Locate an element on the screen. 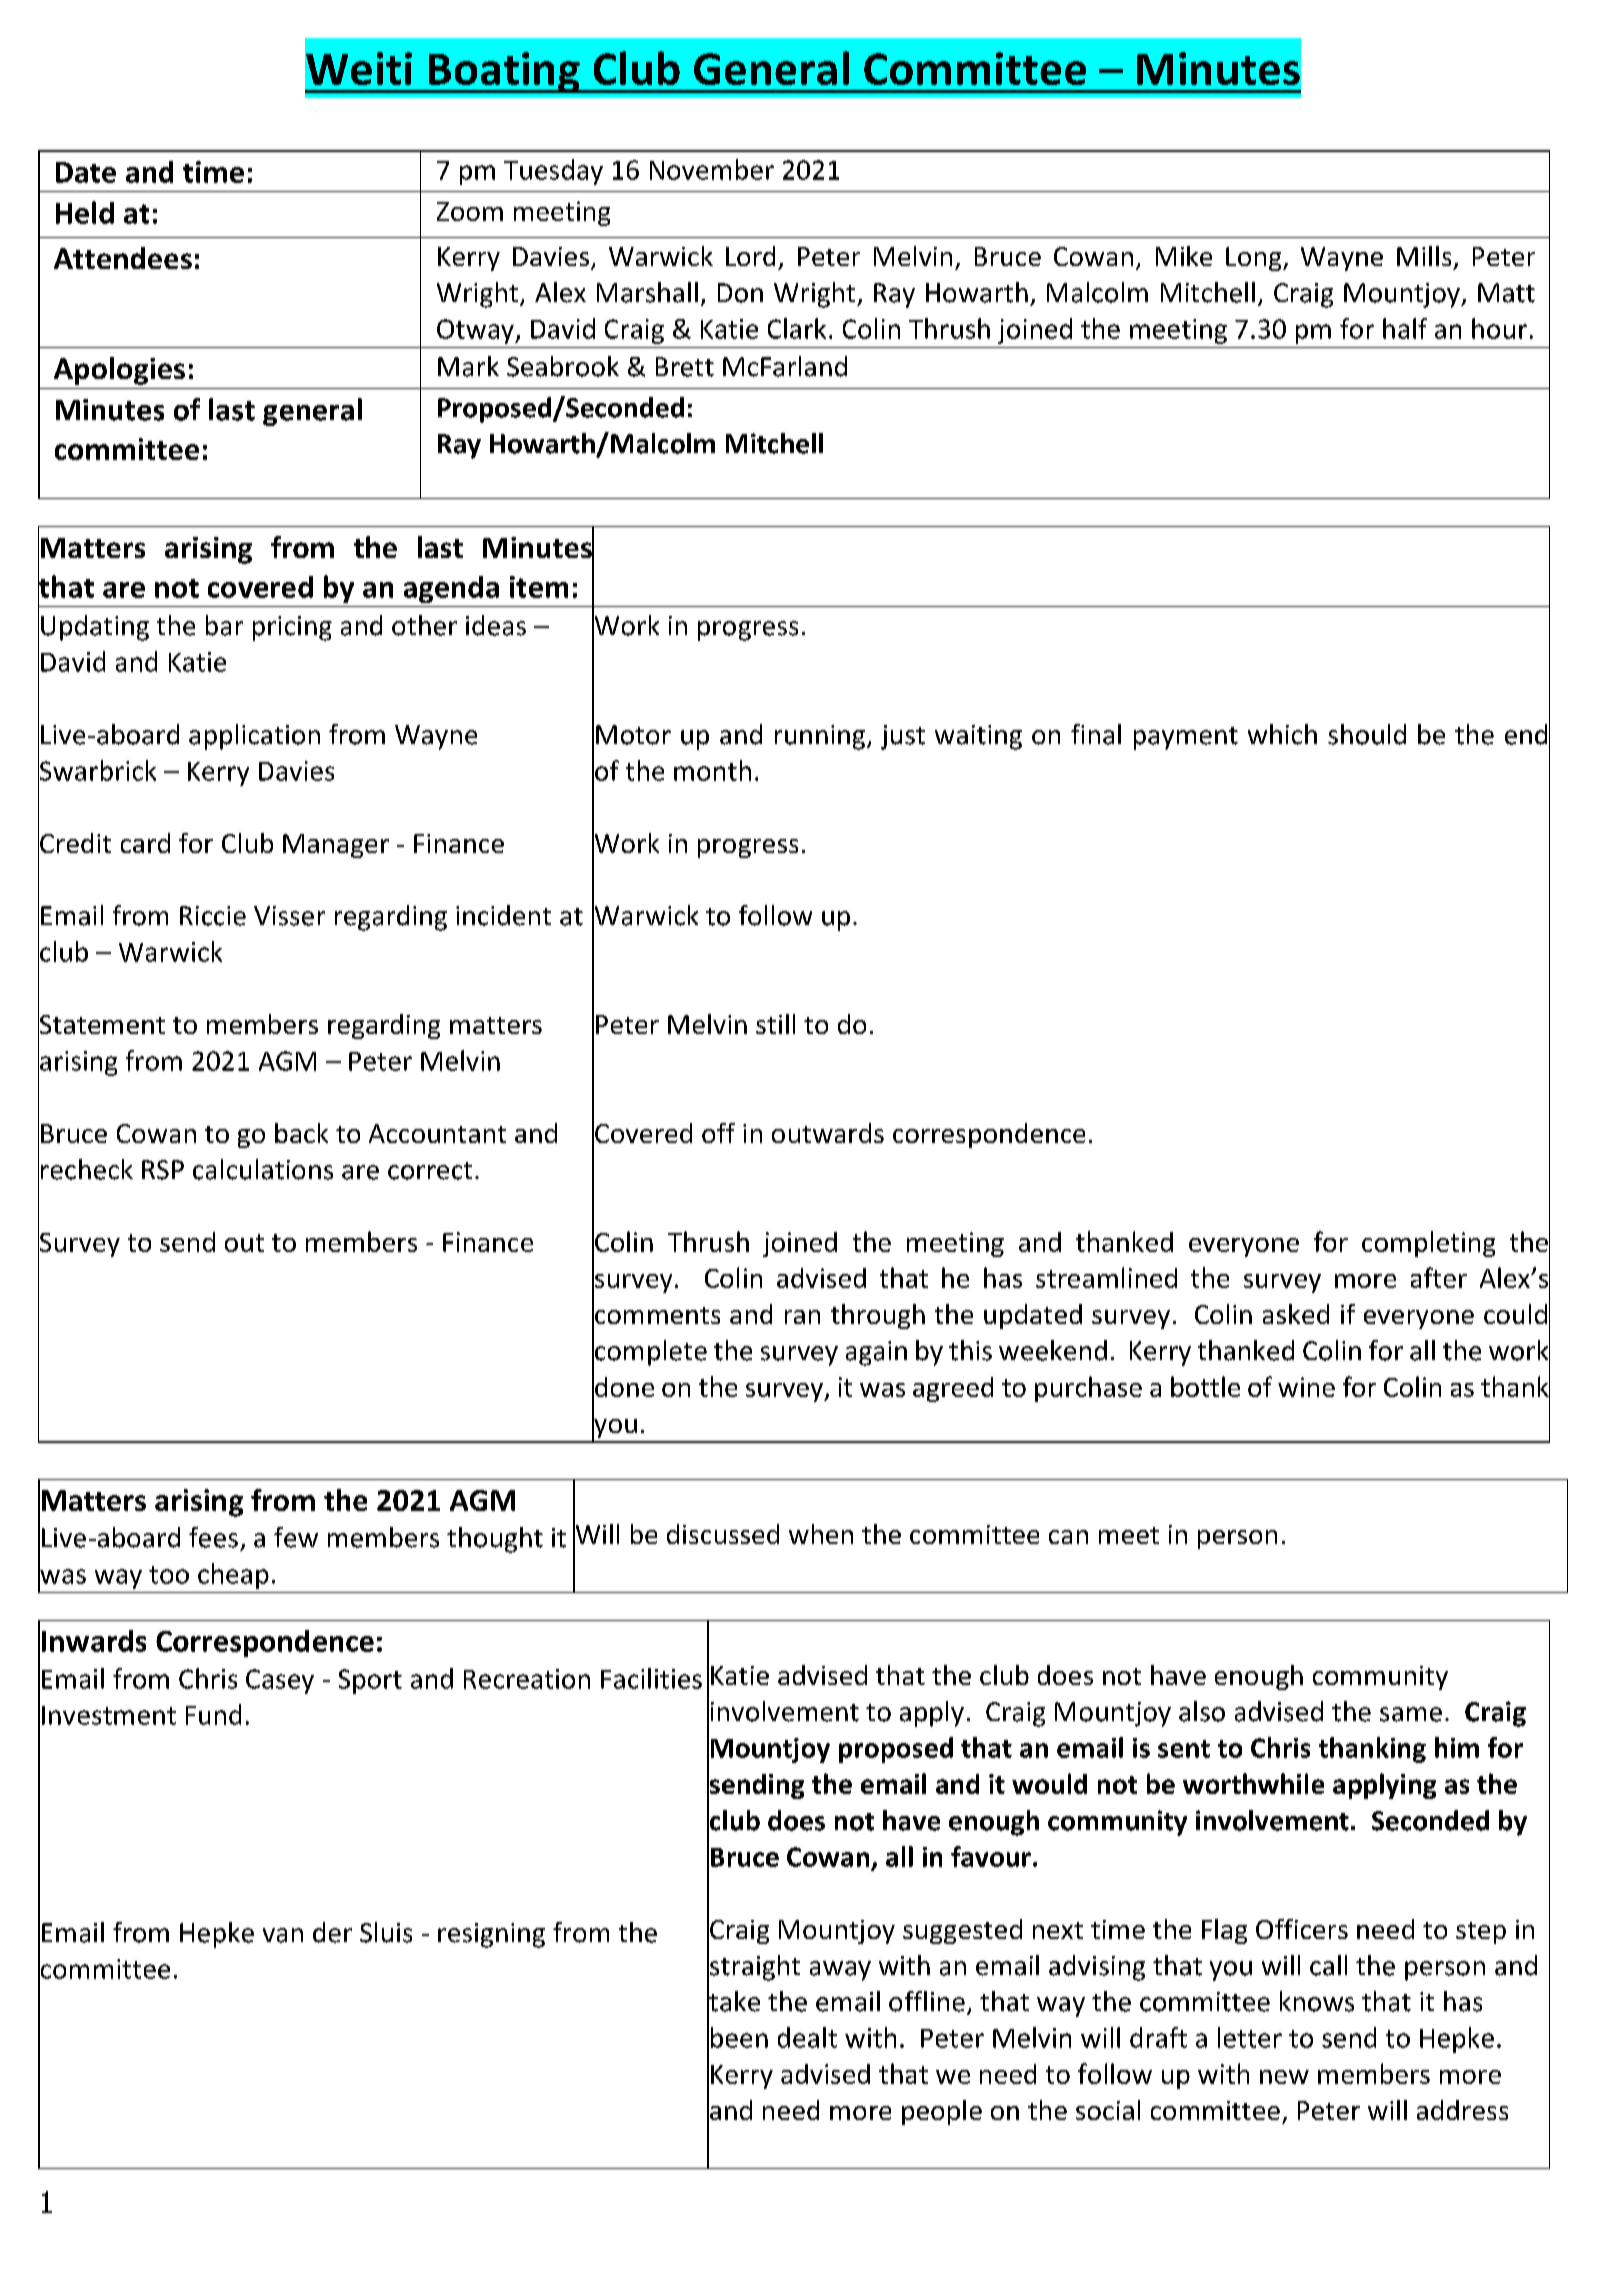 The height and width of the screenshot is (2273, 1607). when is located at coordinates (821, 1534).
